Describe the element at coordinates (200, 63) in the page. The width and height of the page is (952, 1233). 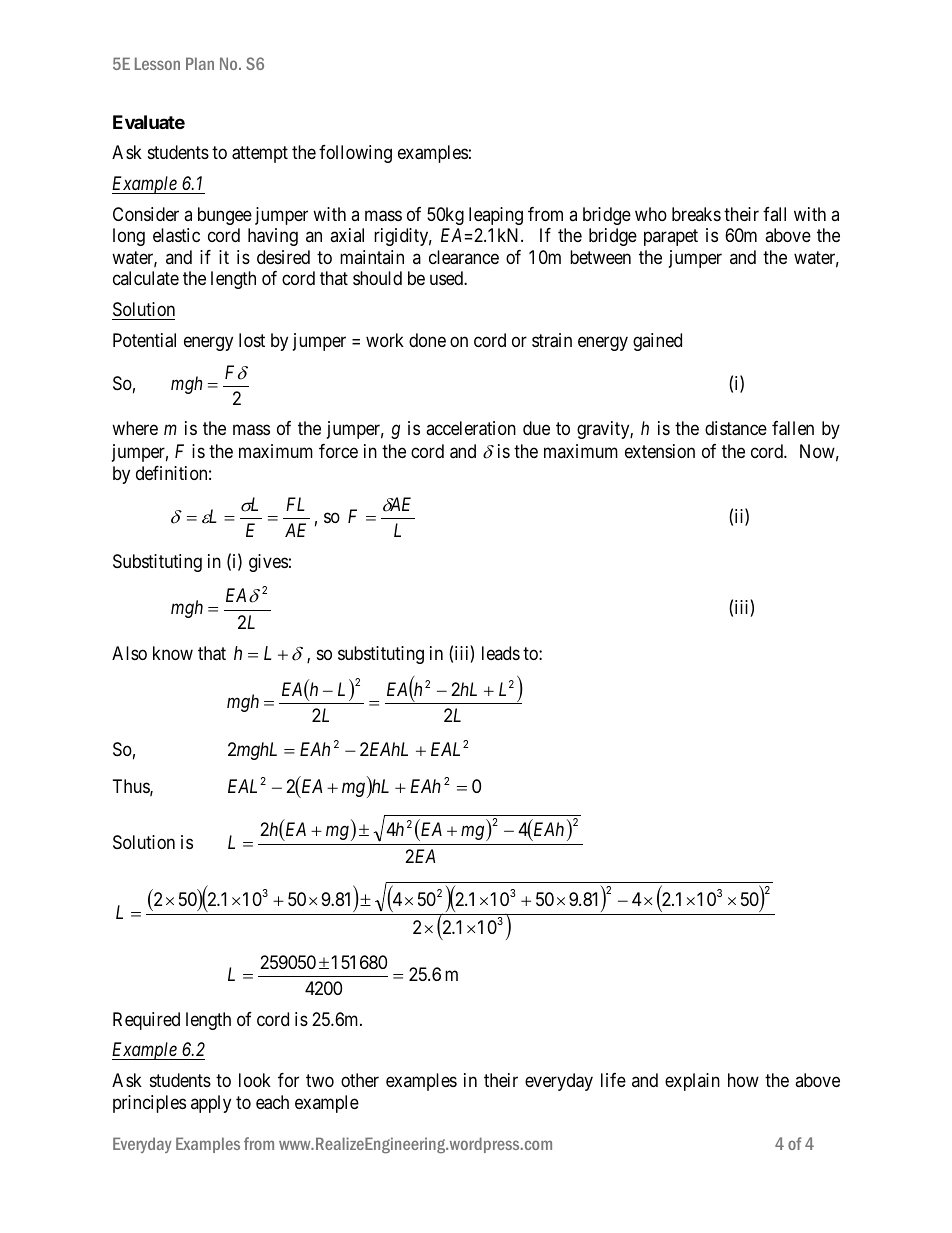
I see `Plan` at that location.
